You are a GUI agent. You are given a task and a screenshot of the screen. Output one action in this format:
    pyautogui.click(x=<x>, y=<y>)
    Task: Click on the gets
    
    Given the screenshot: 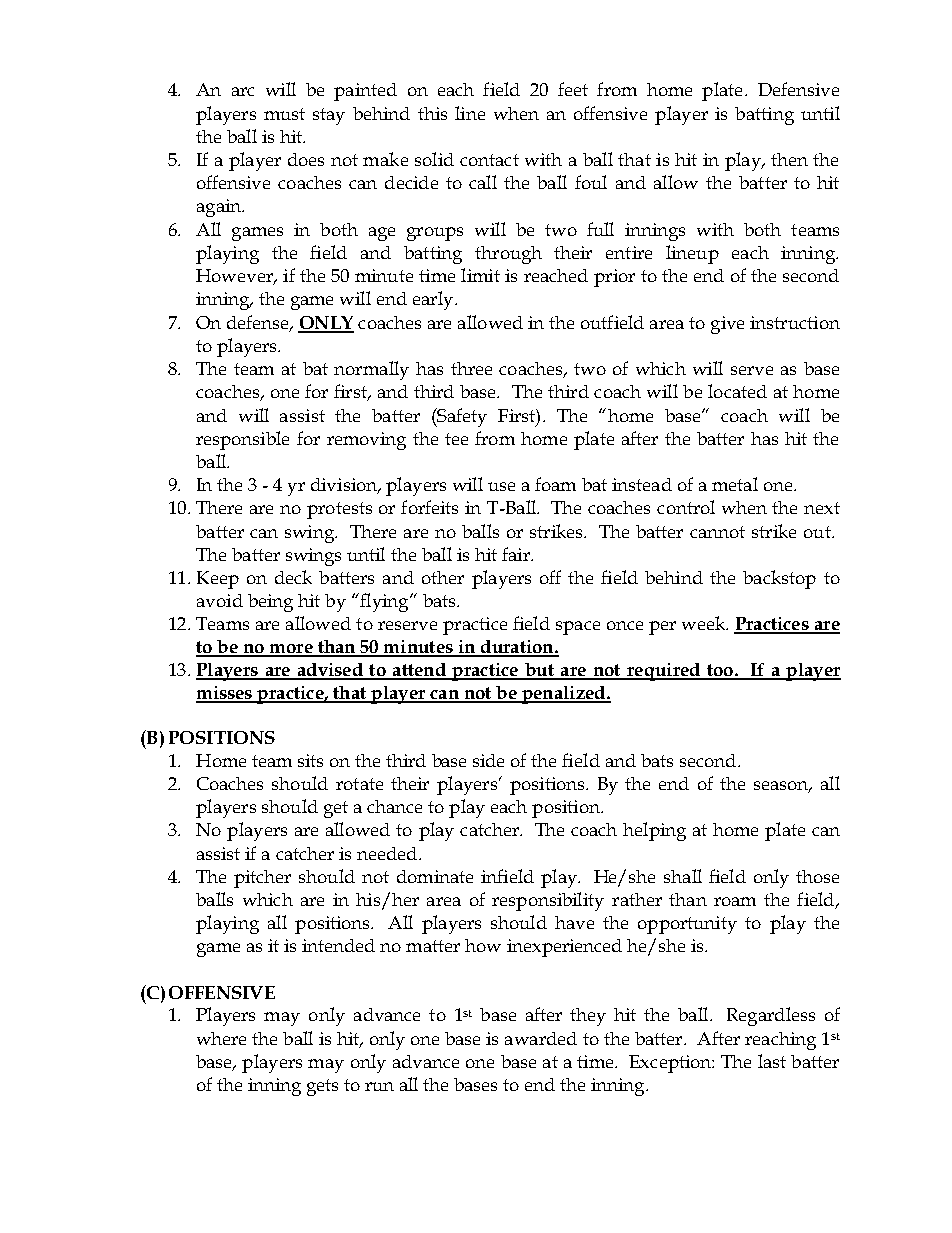 What is the action you would take?
    pyautogui.click(x=322, y=1087)
